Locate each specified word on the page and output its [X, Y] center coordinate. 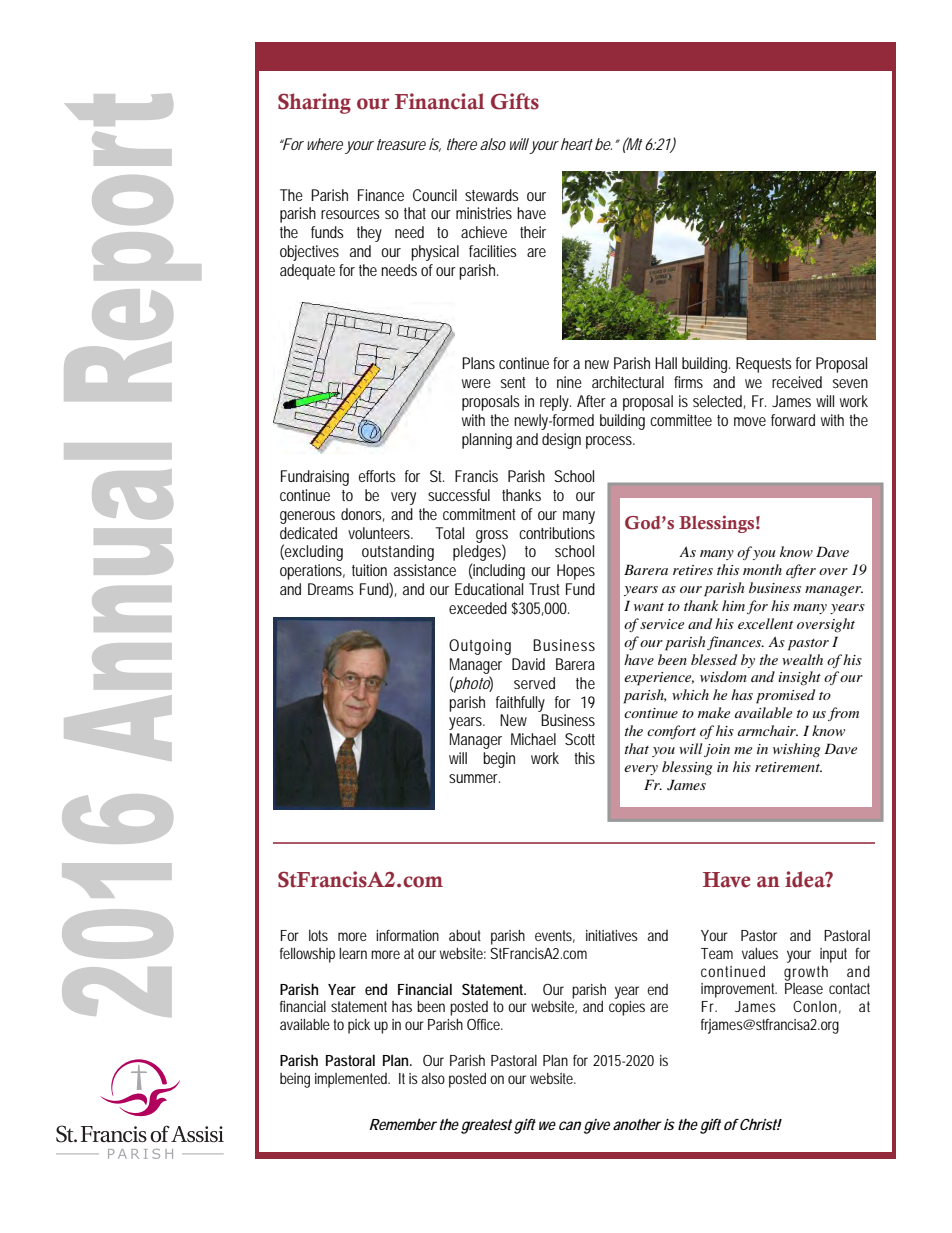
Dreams [330, 589]
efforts [377, 476]
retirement [788, 767]
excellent [765, 623]
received [797, 382]
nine [569, 382]
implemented [352, 1080]
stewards [491, 195]
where [325, 144]
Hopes [576, 572]
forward [793, 420]
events [555, 936]
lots [318, 935]
